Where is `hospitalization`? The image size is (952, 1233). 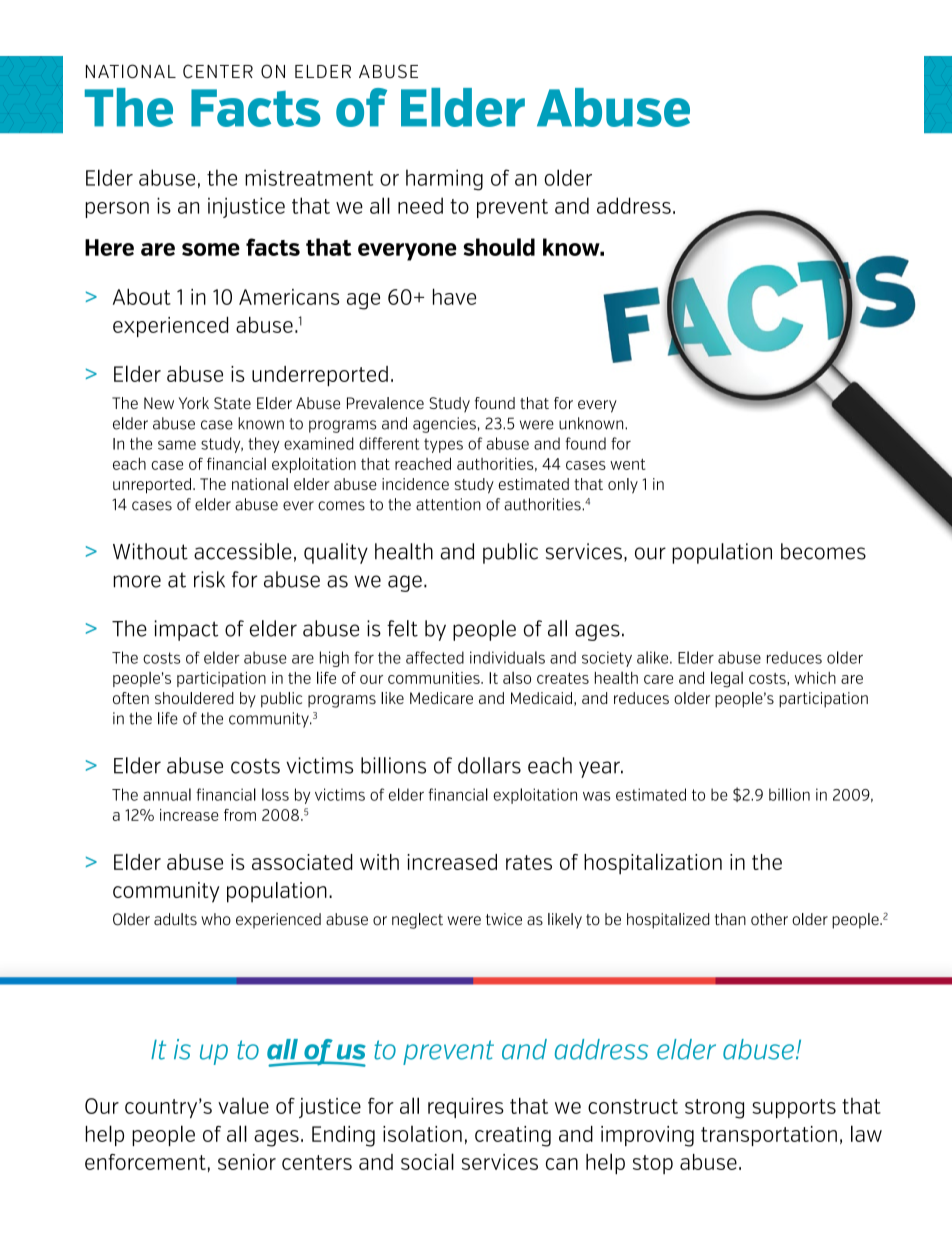
hospitalization is located at coordinates (653, 864).
